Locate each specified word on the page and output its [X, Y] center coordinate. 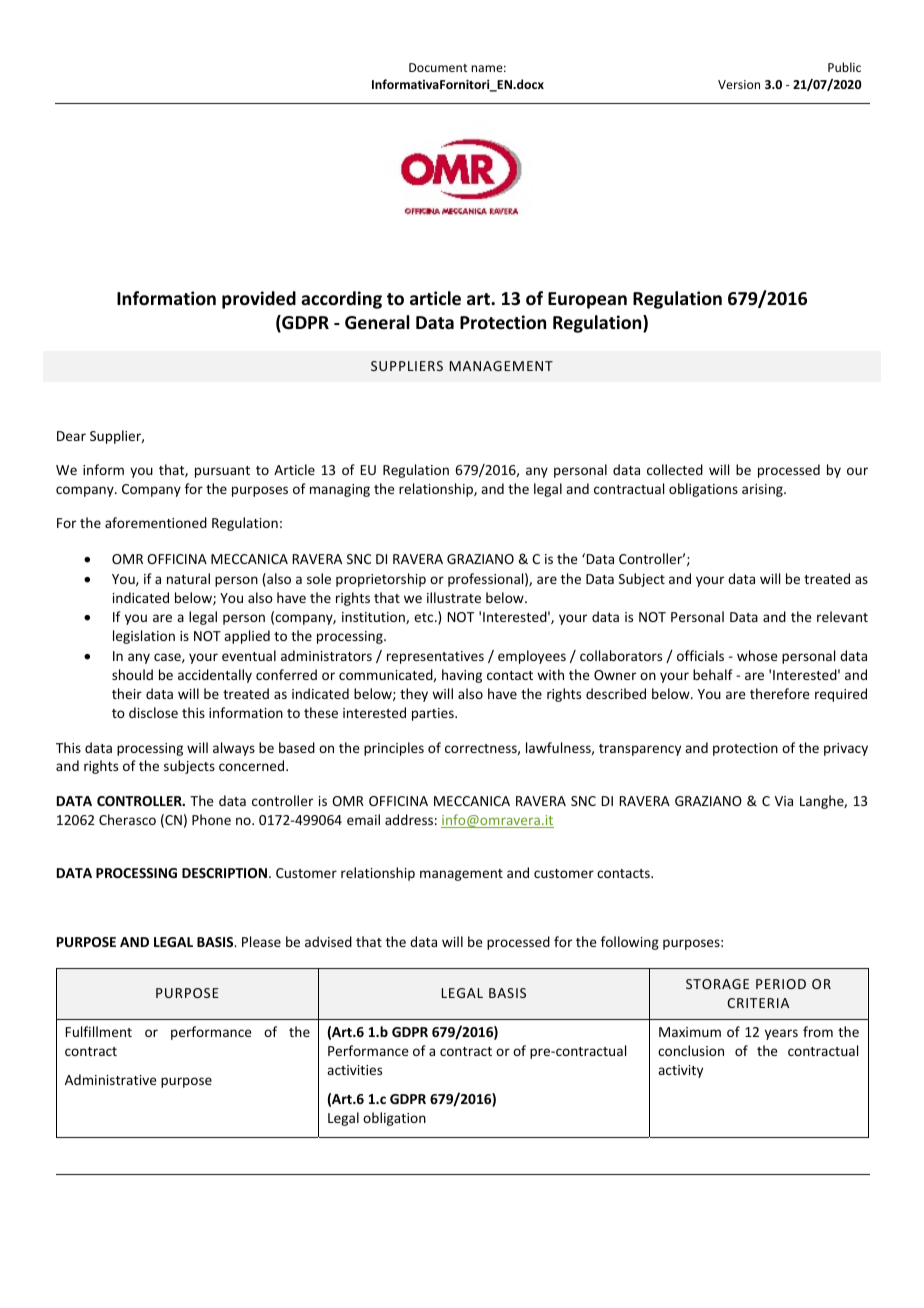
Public [844, 67]
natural [188, 578]
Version [739, 84]
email [363, 819]
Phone [211, 819]
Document [438, 67]
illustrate [454, 597]
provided [259, 300]
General [377, 322]
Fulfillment [99, 1031]
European [587, 300]
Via [784, 801]
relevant [842, 616]
